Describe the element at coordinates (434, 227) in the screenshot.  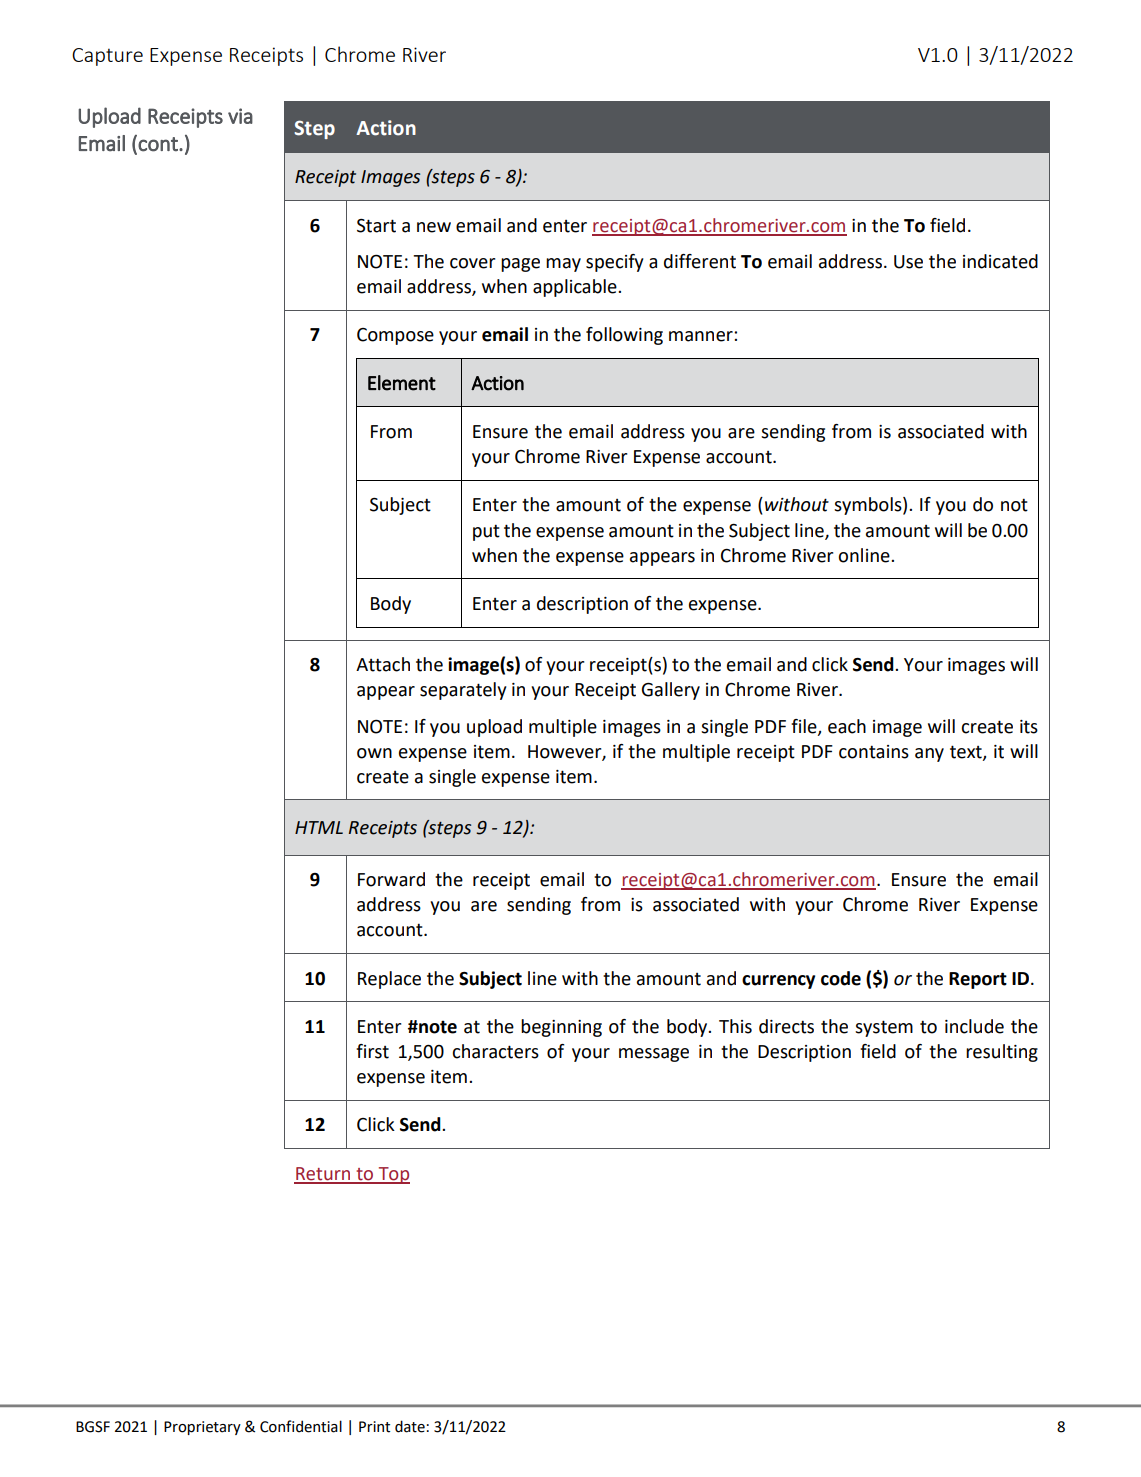
I see `new` at that location.
